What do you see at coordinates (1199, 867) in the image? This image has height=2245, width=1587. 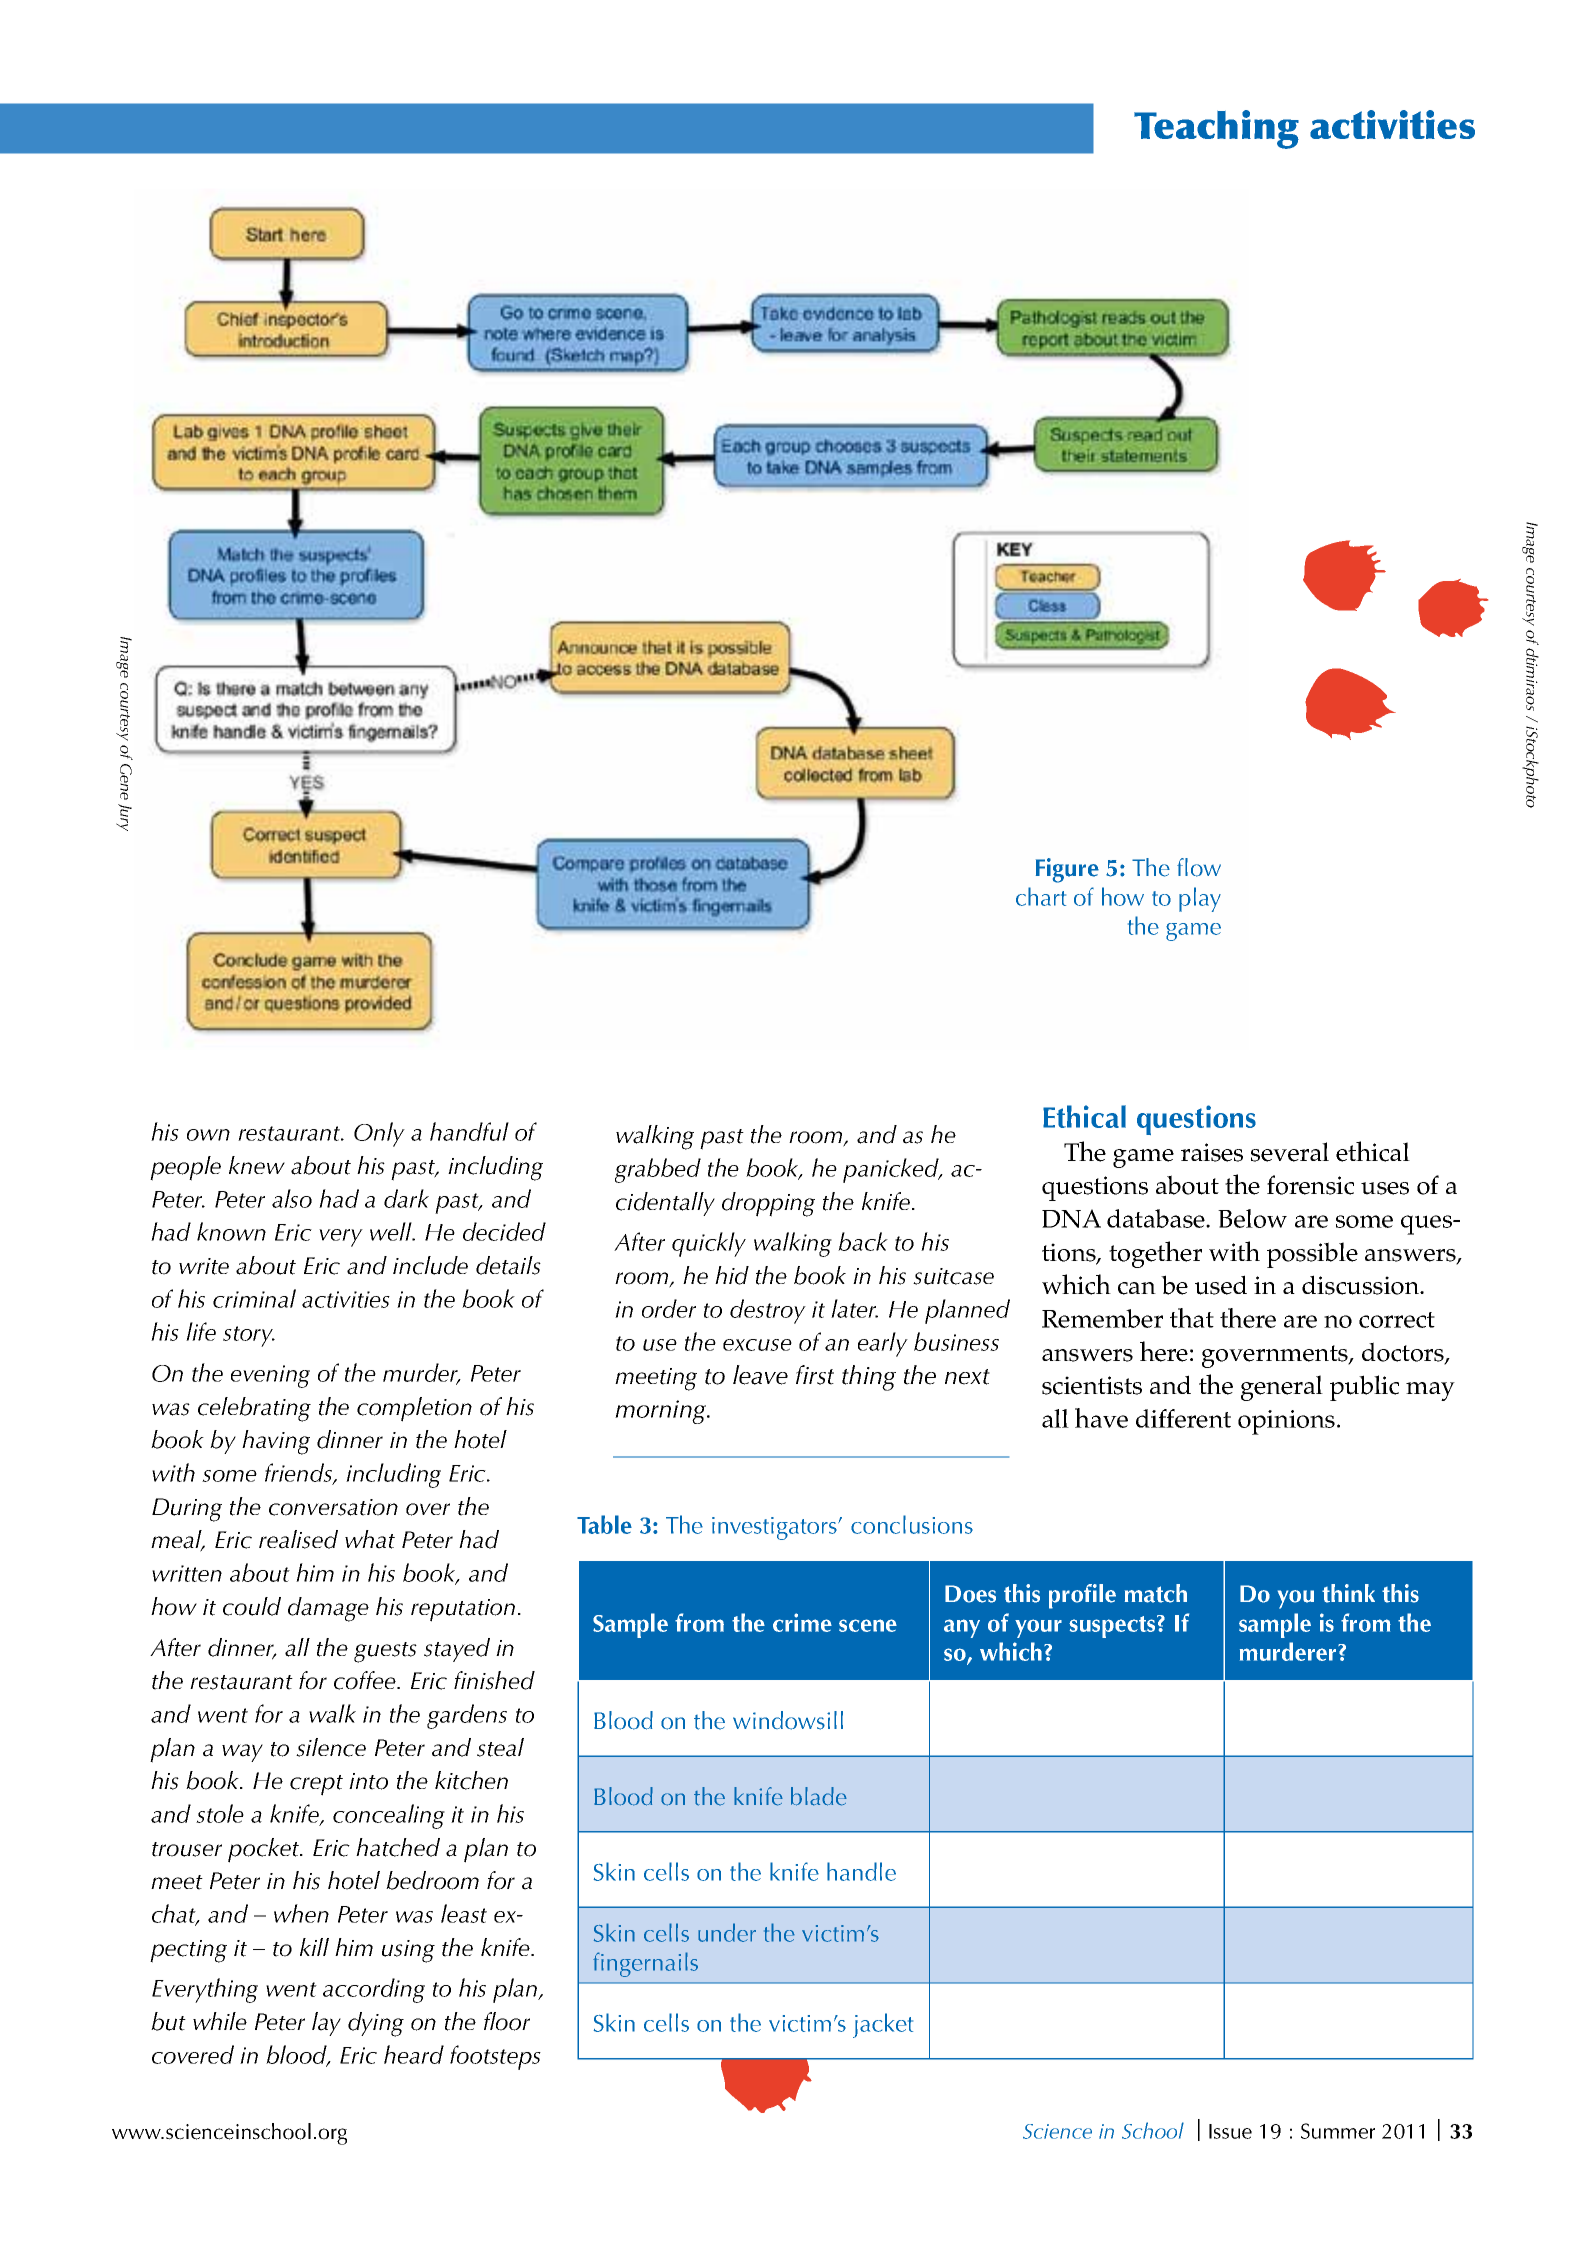 I see `flow` at bounding box center [1199, 867].
